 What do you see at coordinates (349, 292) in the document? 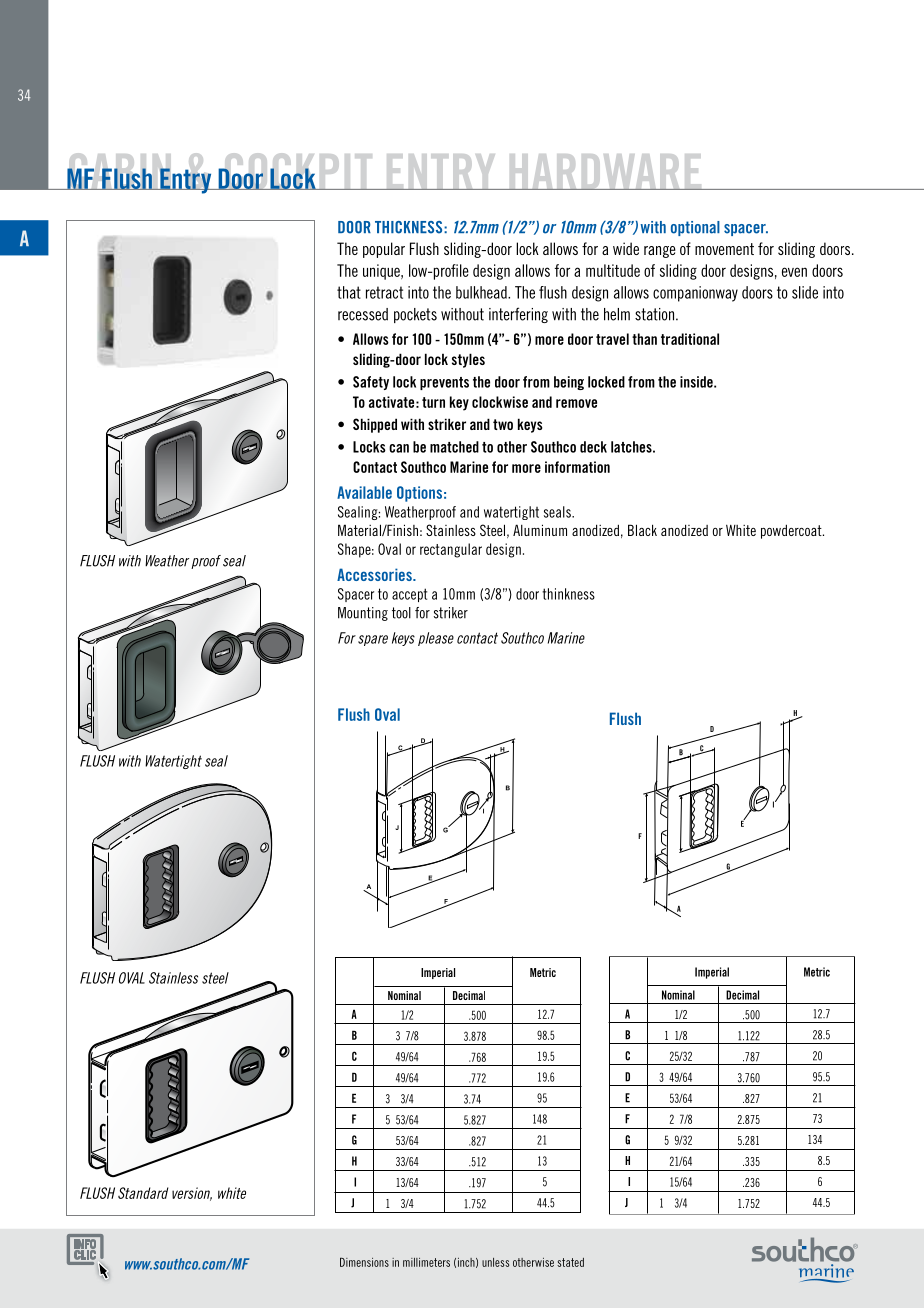
I see `that` at bounding box center [349, 292].
